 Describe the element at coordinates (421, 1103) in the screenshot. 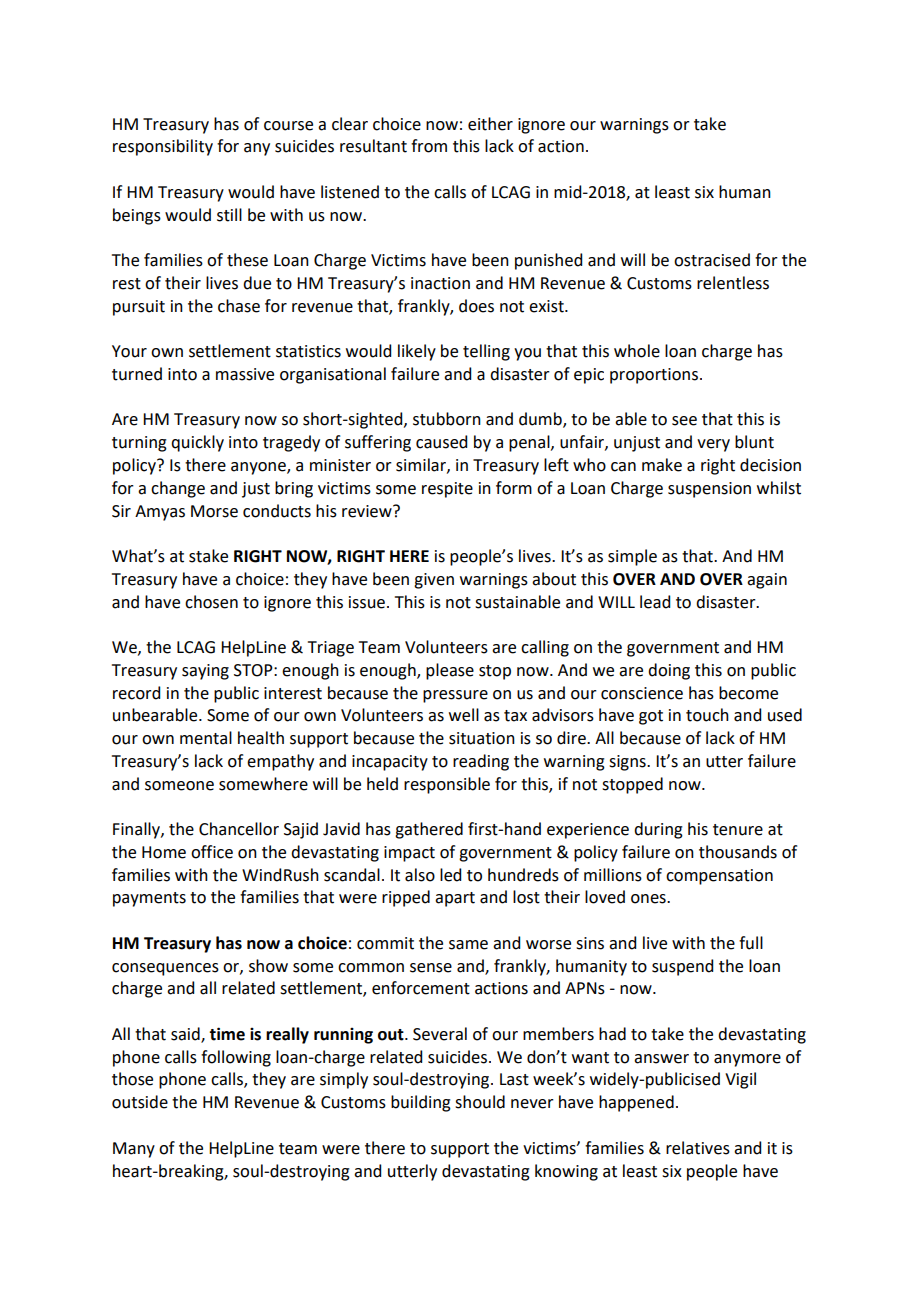

I see `building` at that location.
